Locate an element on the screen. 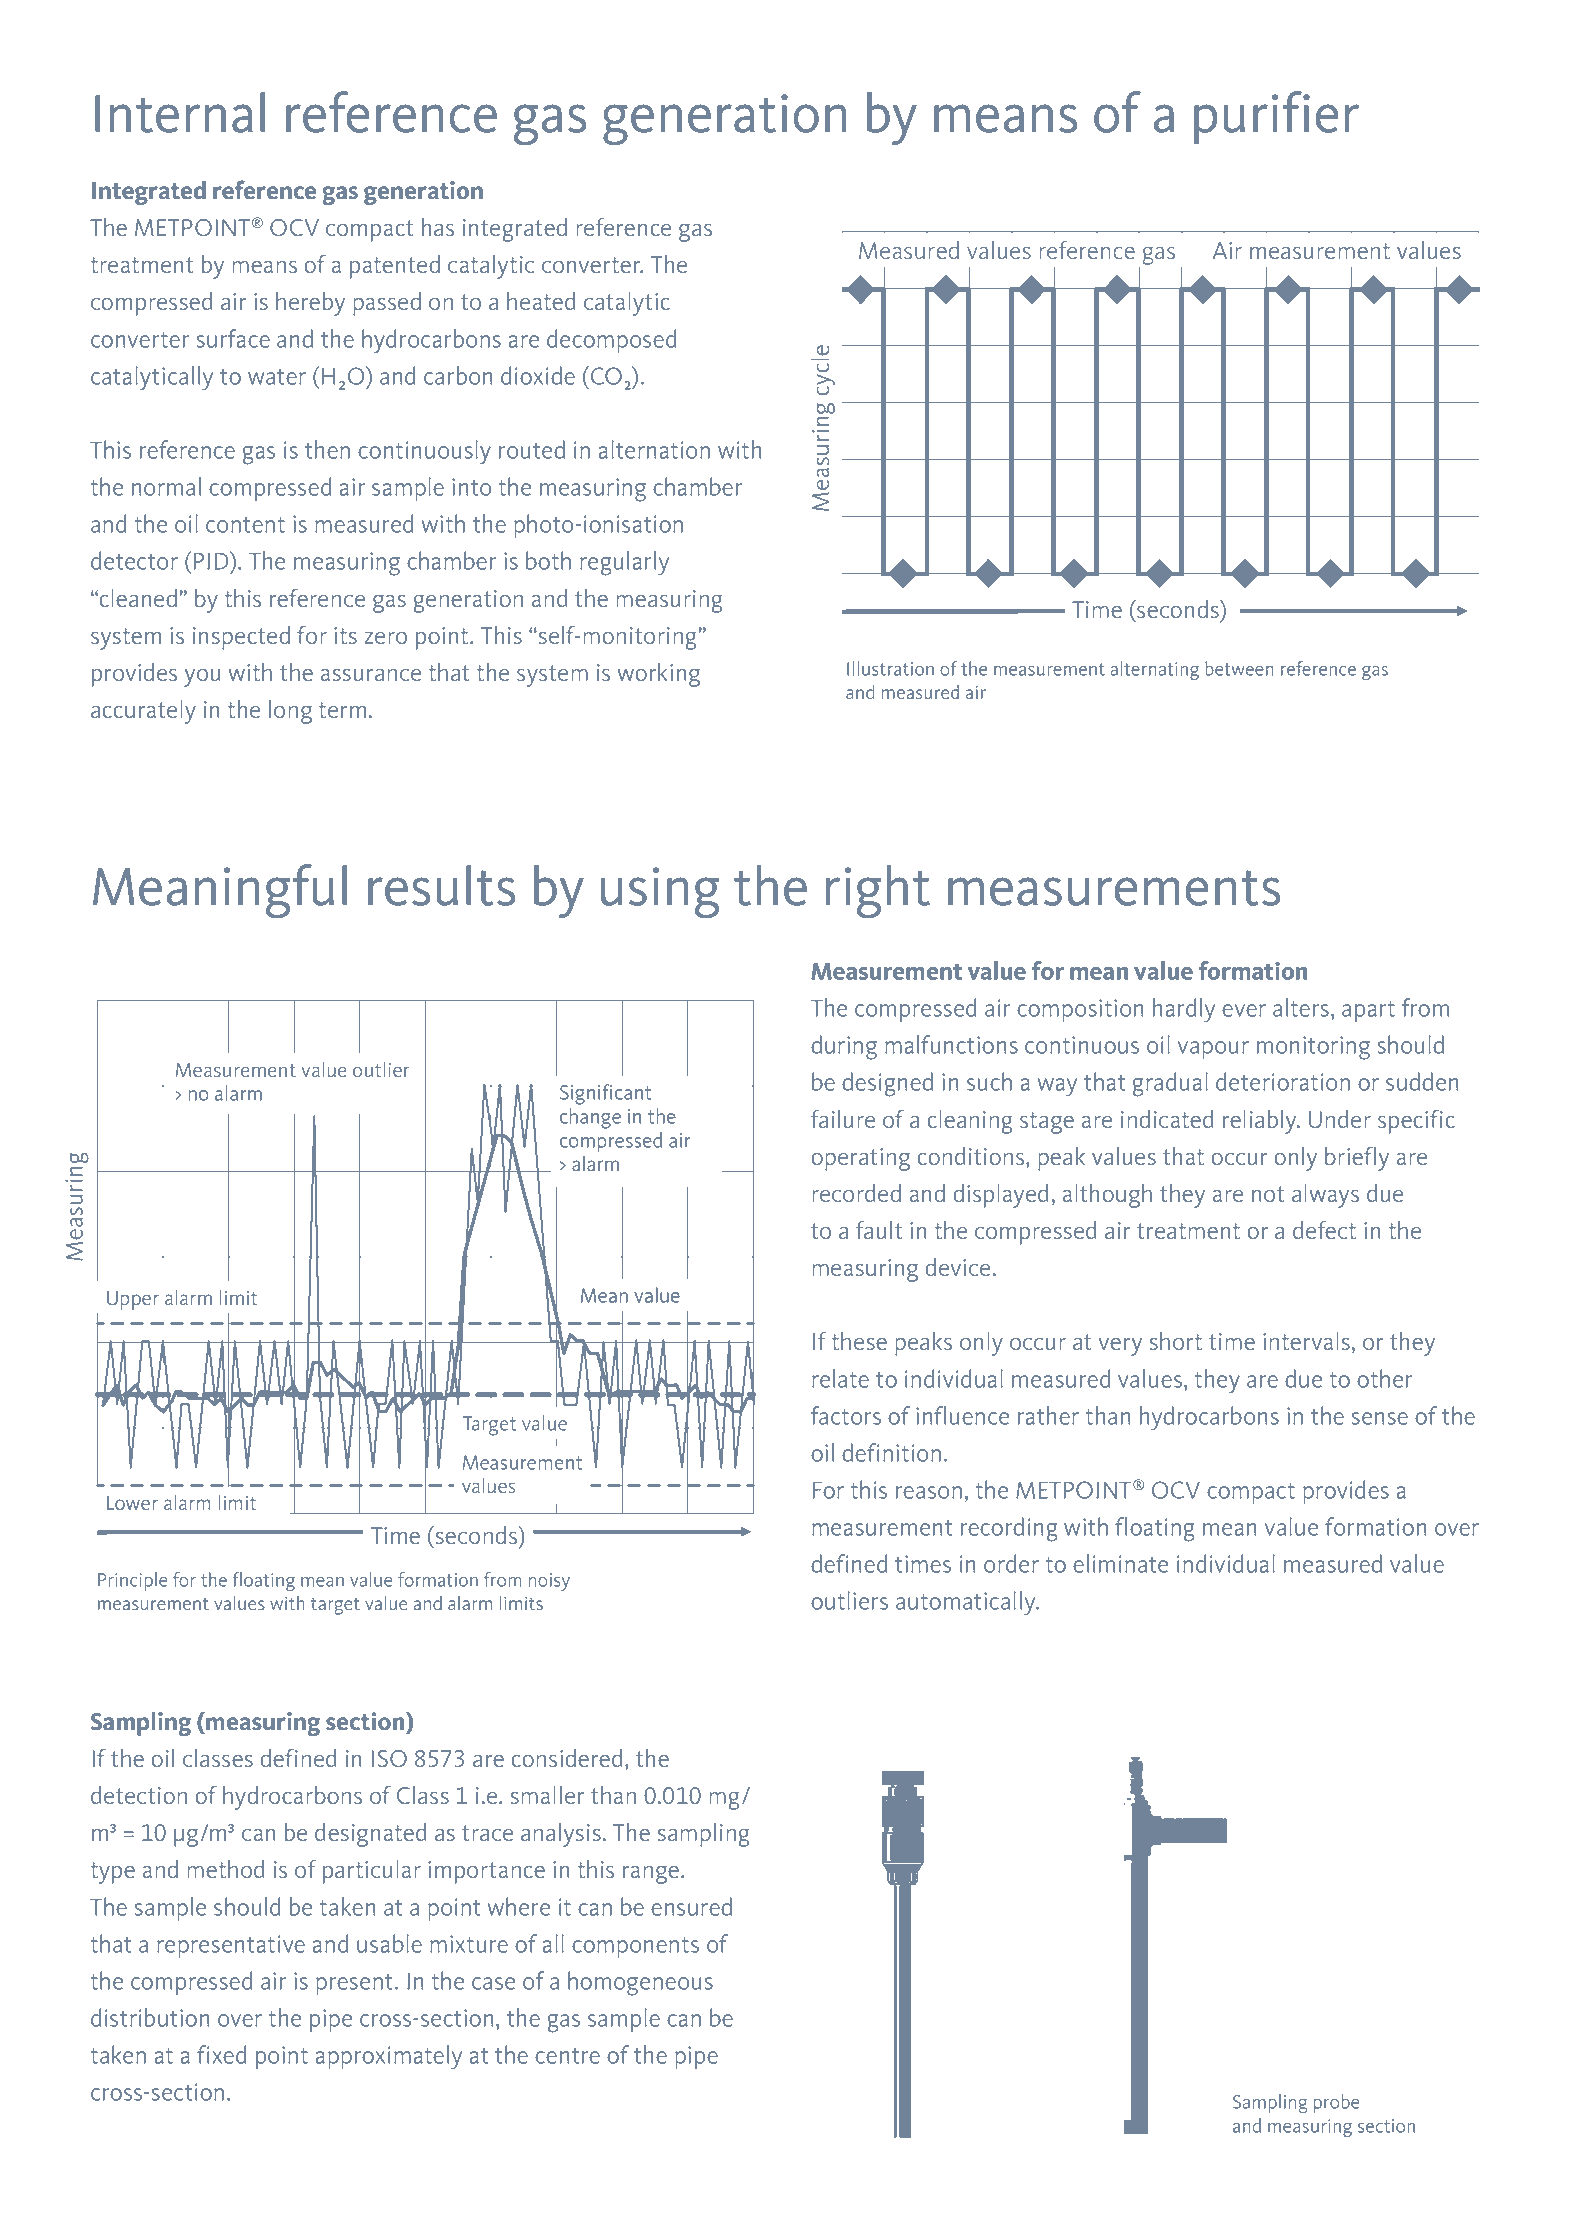 This screenshot has height=2229, width=1576. between is located at coordinates (1239, 668).
